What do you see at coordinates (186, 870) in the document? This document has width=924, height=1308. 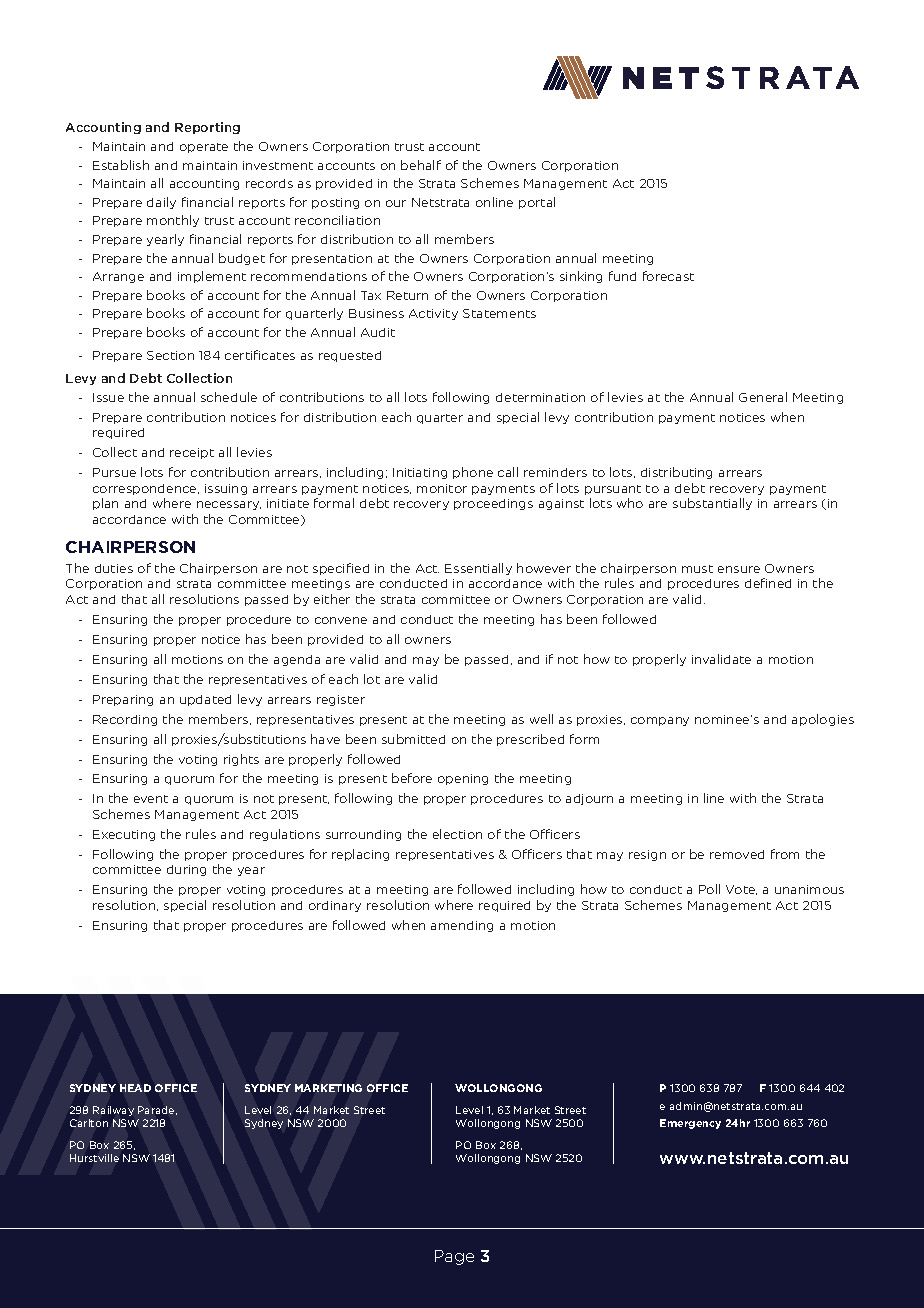 I see `during` at bounding box center [186, 870].
